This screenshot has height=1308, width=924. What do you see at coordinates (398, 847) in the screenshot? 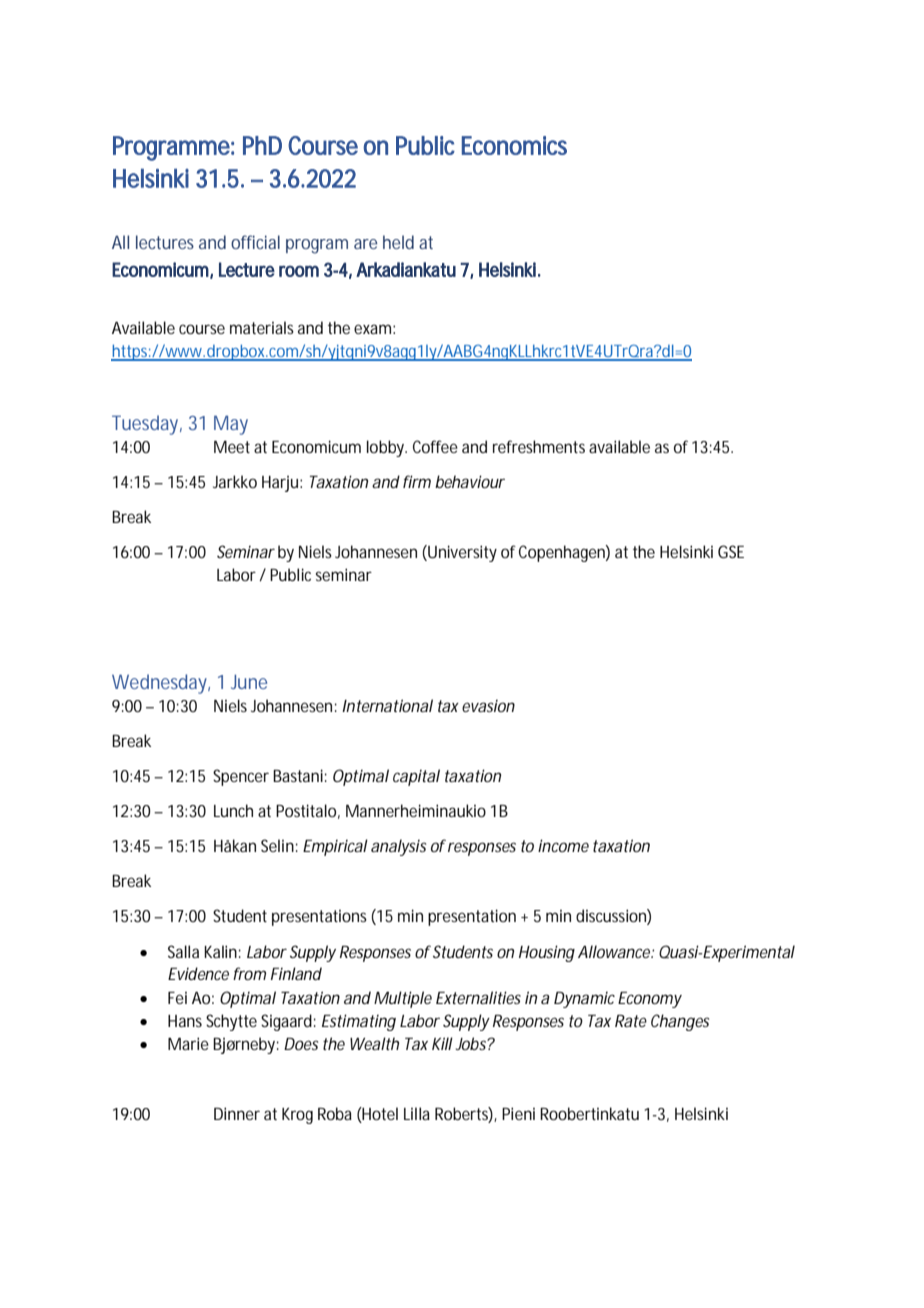
I see `analysis` at bounding box center [398, 847].
